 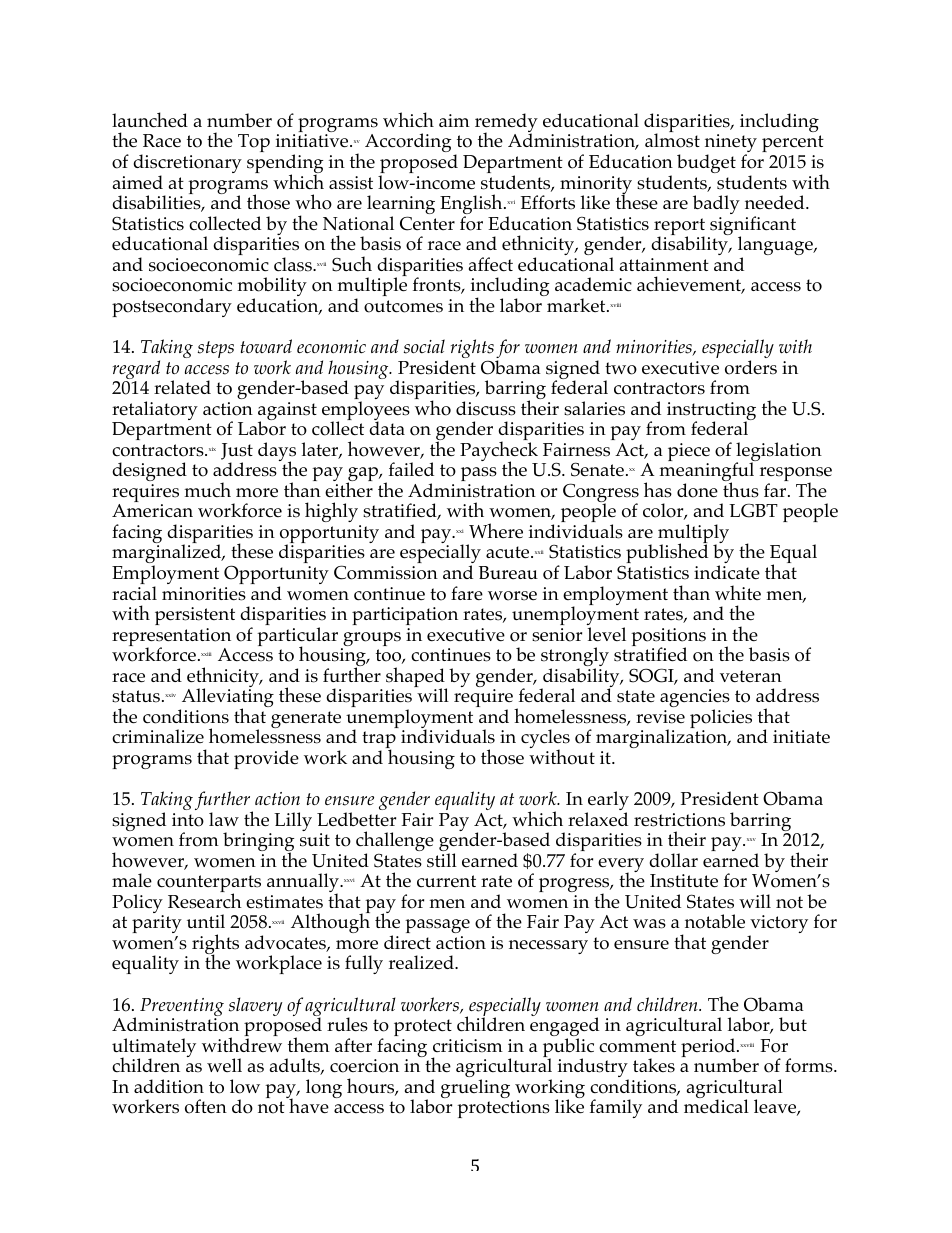 What do you see at coordinates (506, 124) in the screenshot?
I see `remedy` at bounding box center [506, 124].
